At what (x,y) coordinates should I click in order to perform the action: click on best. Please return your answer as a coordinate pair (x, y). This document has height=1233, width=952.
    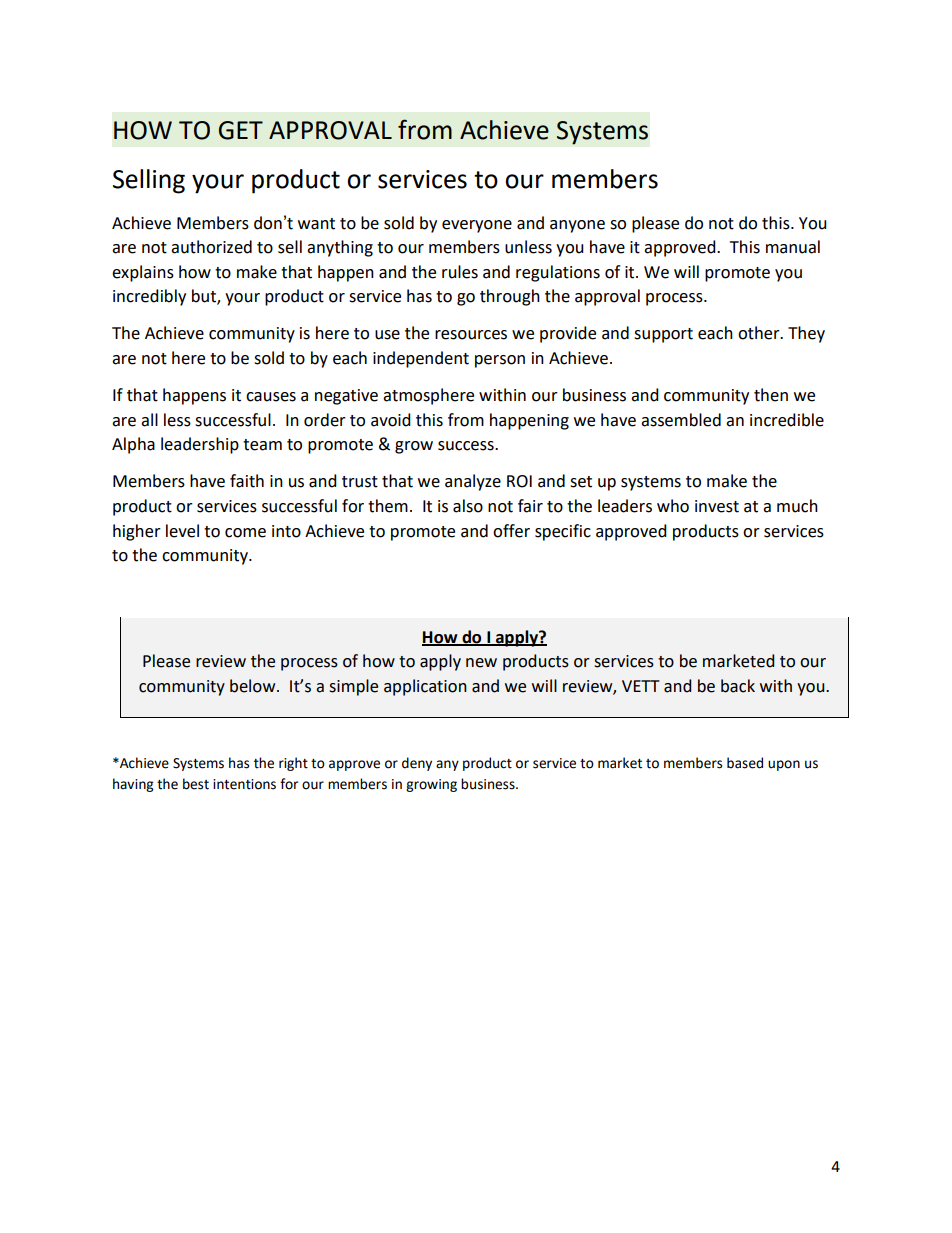
    Looking at the image, I should click on (196, 784).
